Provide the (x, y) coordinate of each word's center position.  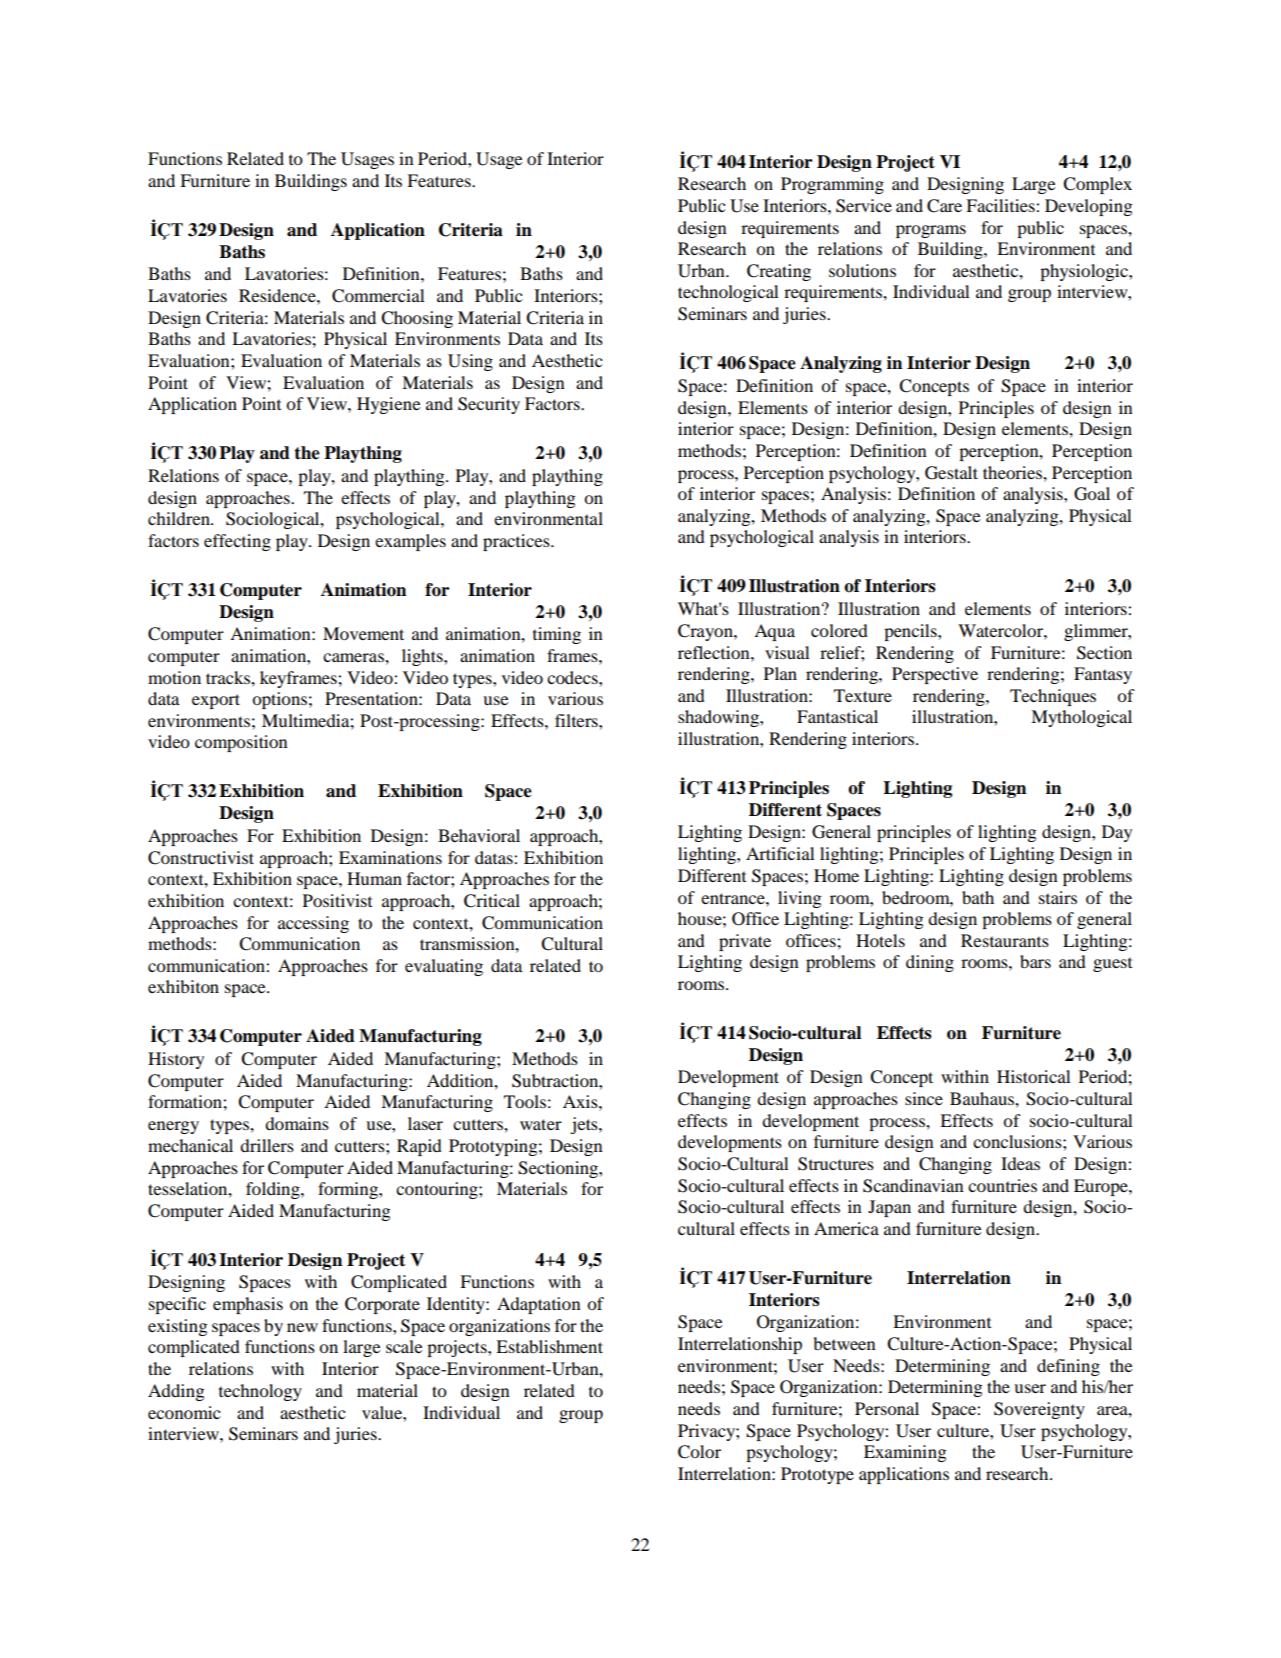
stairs (1058, 897)
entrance (734, 898)
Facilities (1001, 205)
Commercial (378, 296)
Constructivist (201, 858)
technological (728, 293)
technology (260, 1392)
